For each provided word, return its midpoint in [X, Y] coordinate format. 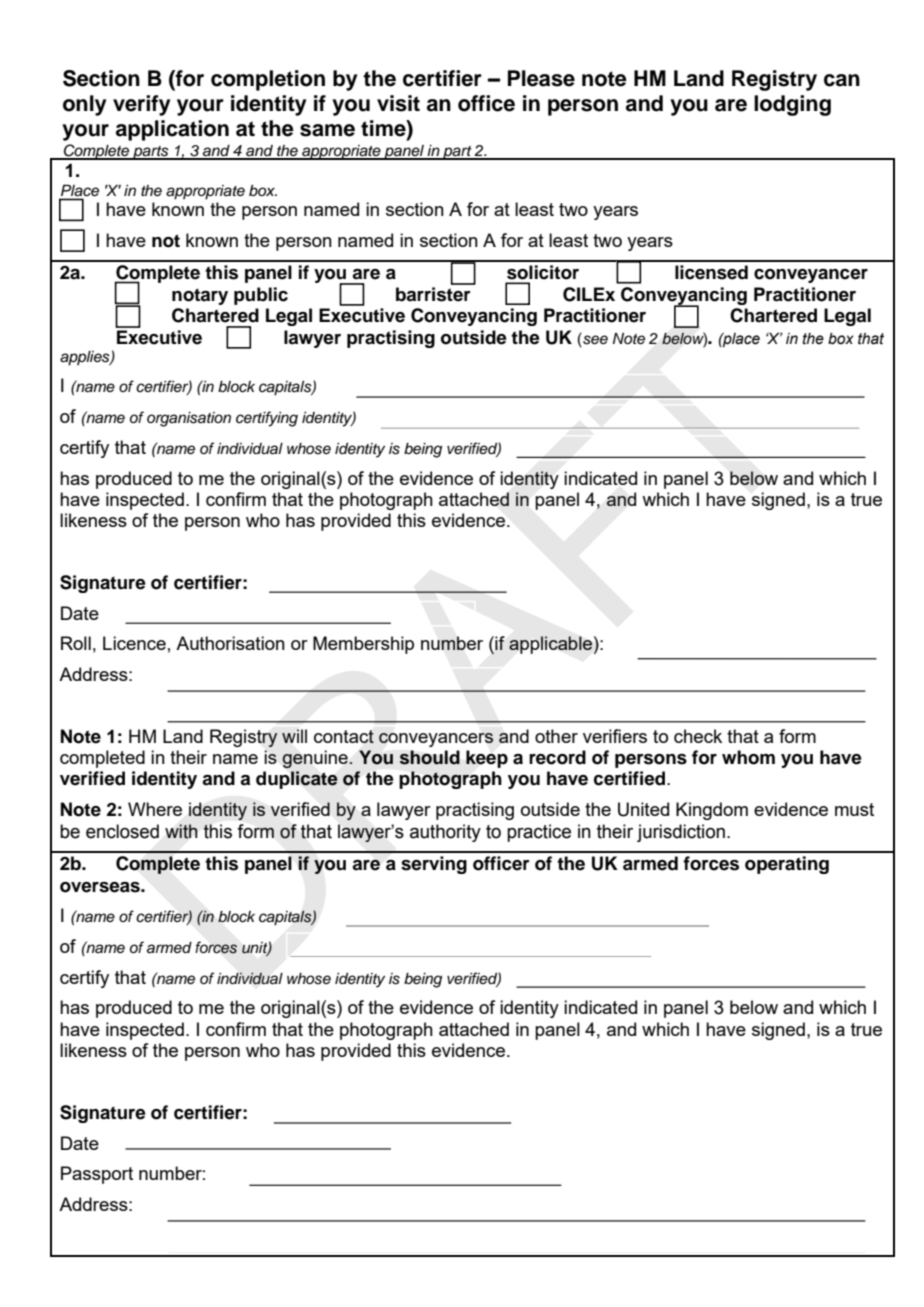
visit [398, 103]
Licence [134, 643]
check [698, 736]
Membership [363, 645]
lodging [792, 105]
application [172, 130]
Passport [97, 1175]
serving [434, 865]
